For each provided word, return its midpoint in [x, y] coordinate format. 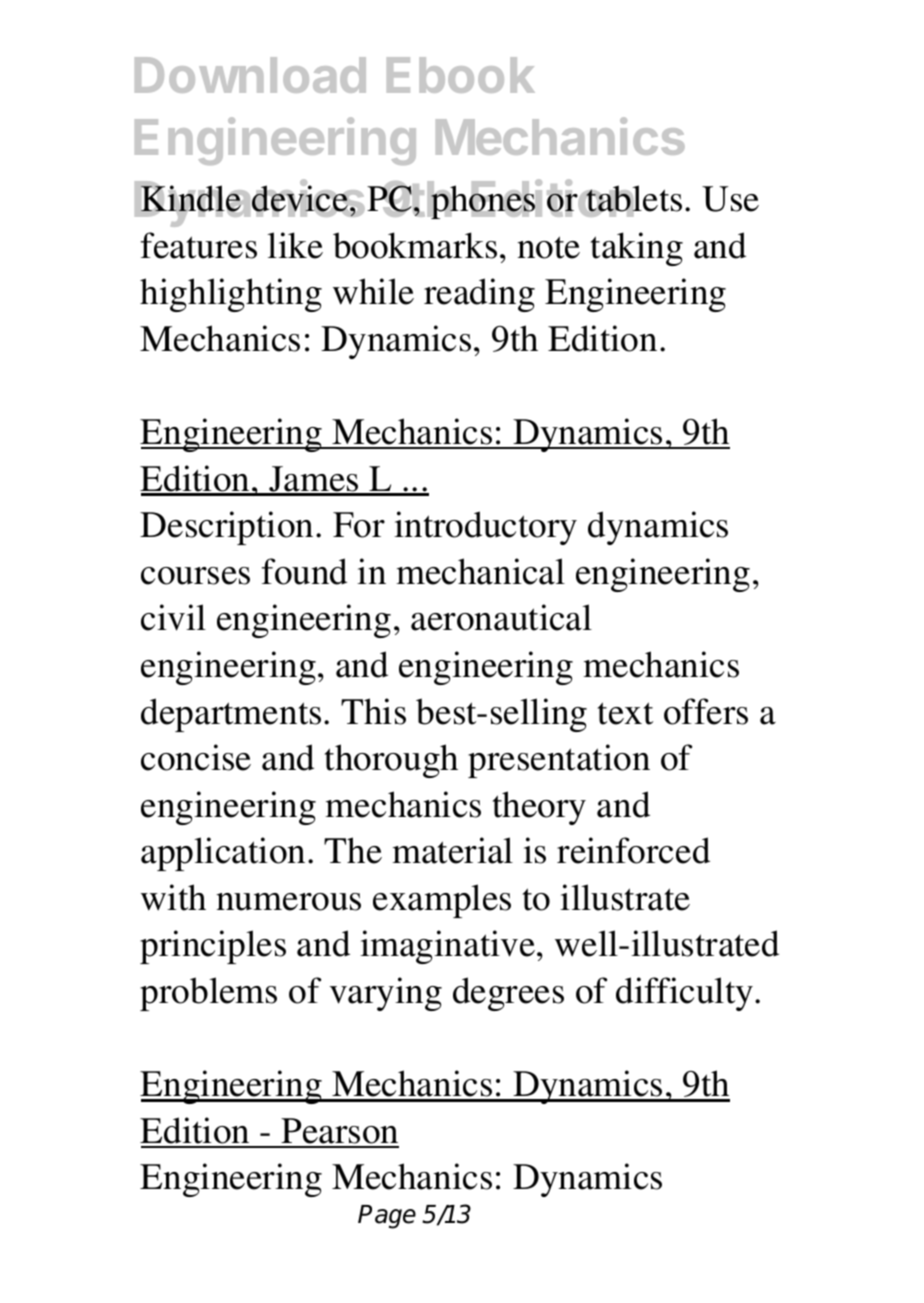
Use [730, 199]
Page [387, 1217]
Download [250, 75]
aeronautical [501, 617]
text [625, 713]
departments [231, 715]
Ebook [461, 75]
